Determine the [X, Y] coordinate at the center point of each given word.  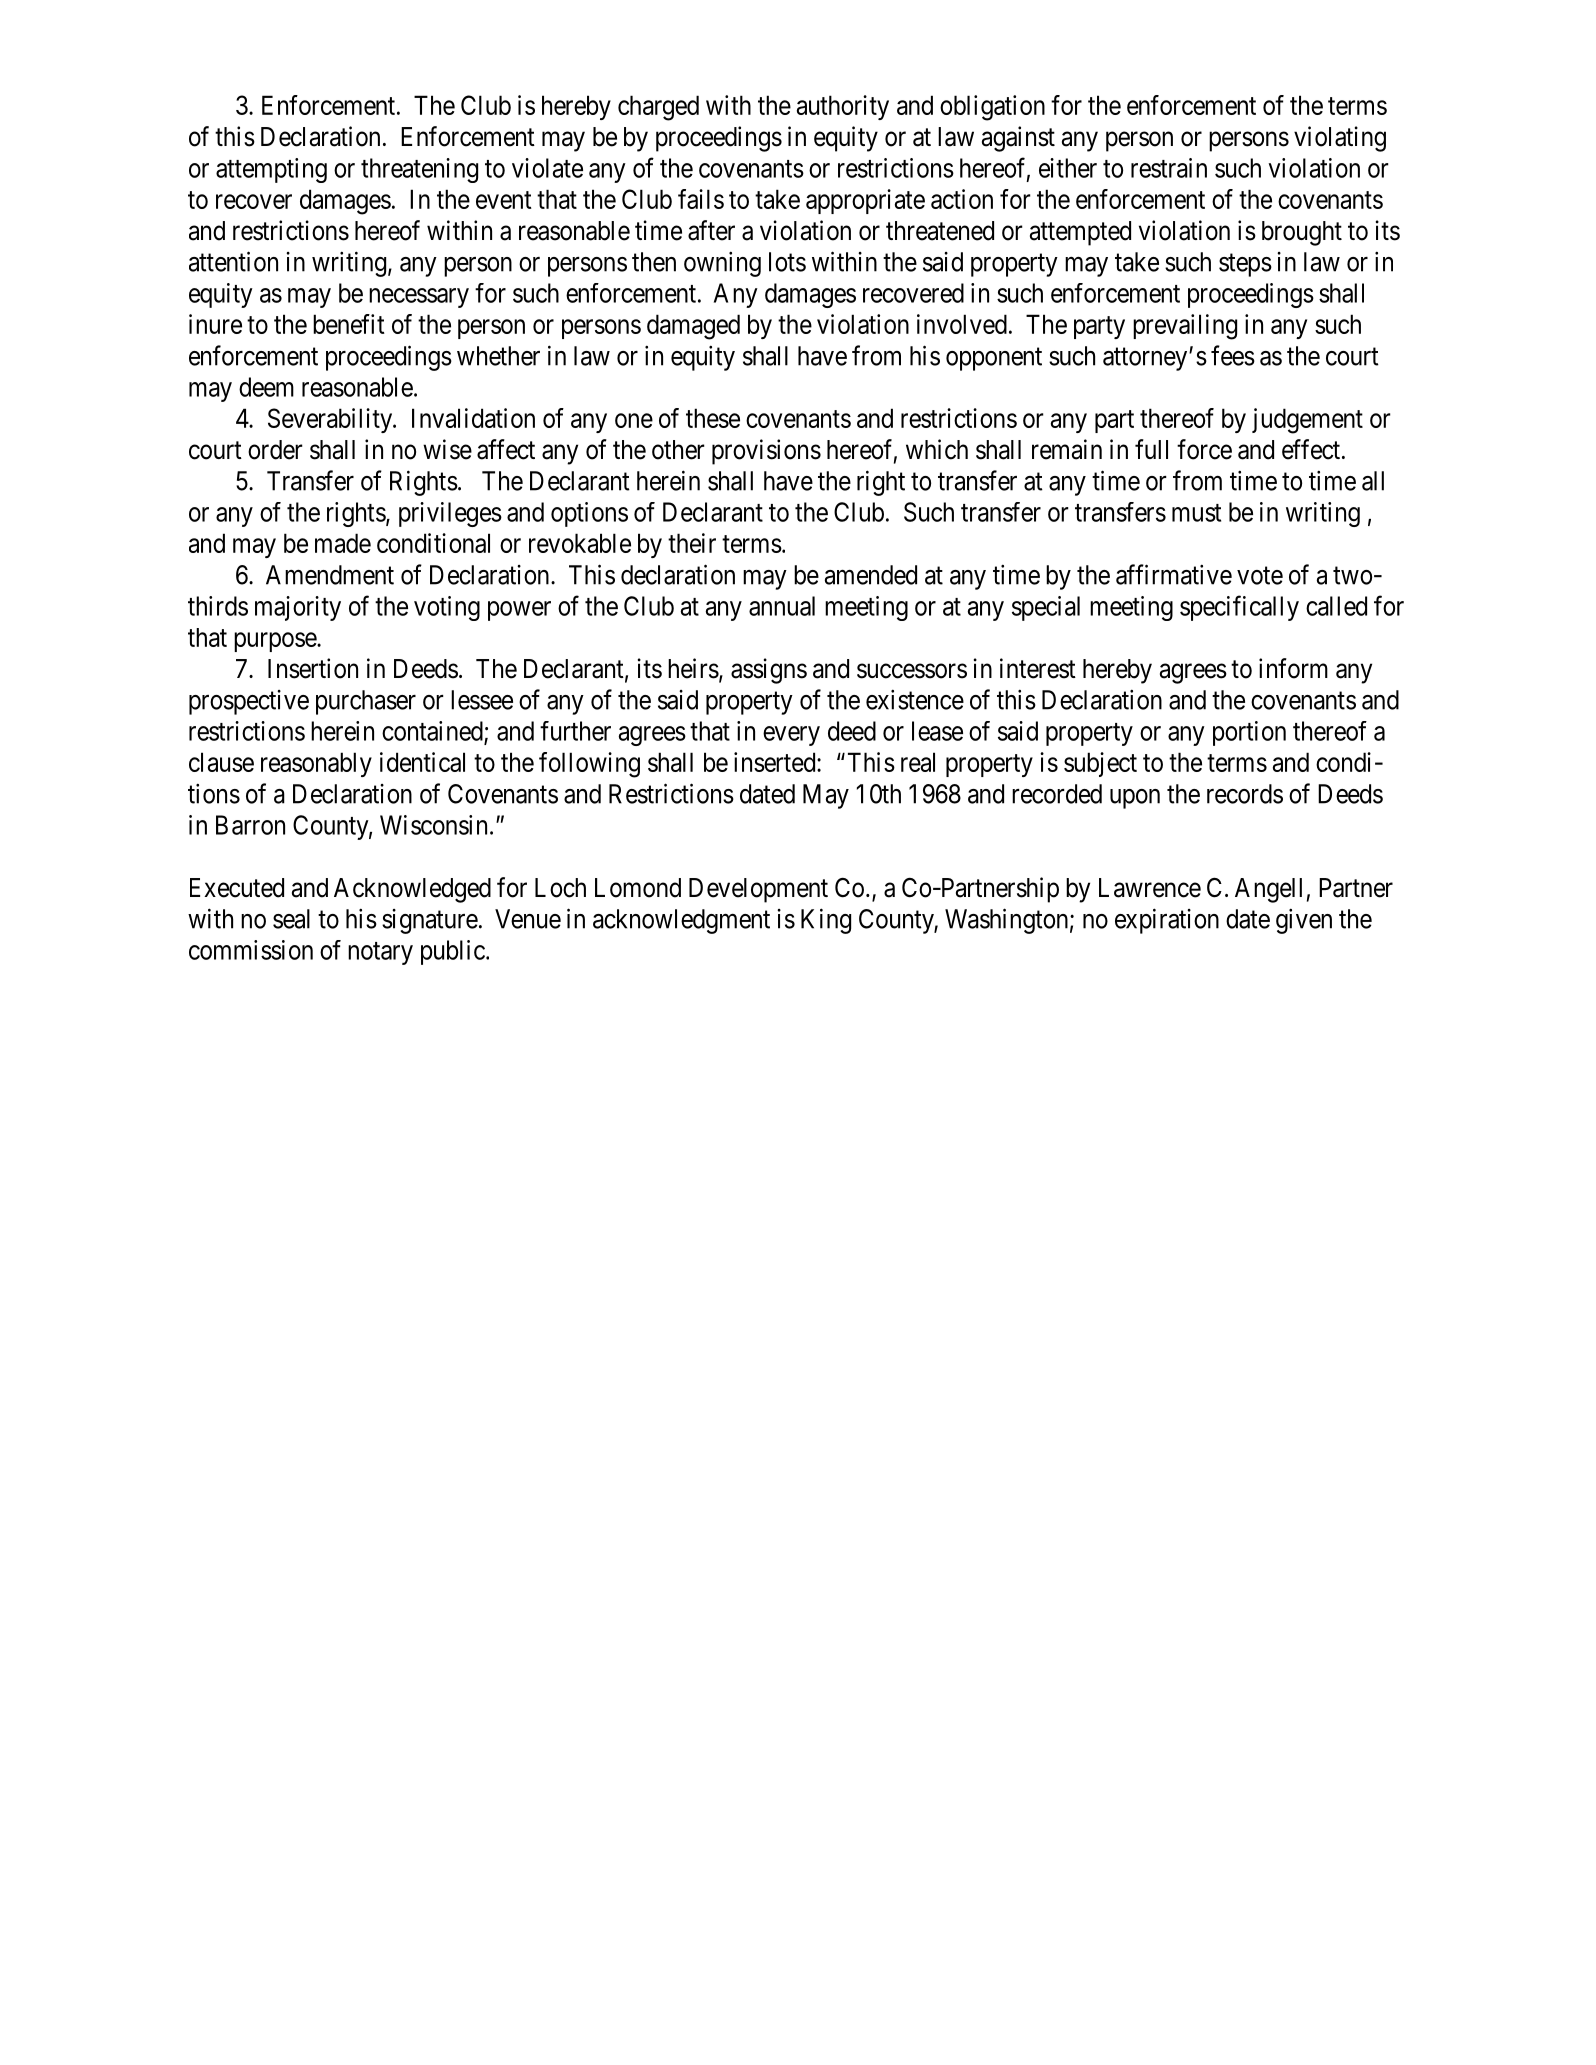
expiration [1167, 921]
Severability [331, 420]
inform [1293, 668]
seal [291, 919]
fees [1233, 355]
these [713, 418]
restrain [1169, 168]
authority [843, 107]
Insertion [313, 668]
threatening [419, 170]
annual [782, 606]
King [826, 921]
